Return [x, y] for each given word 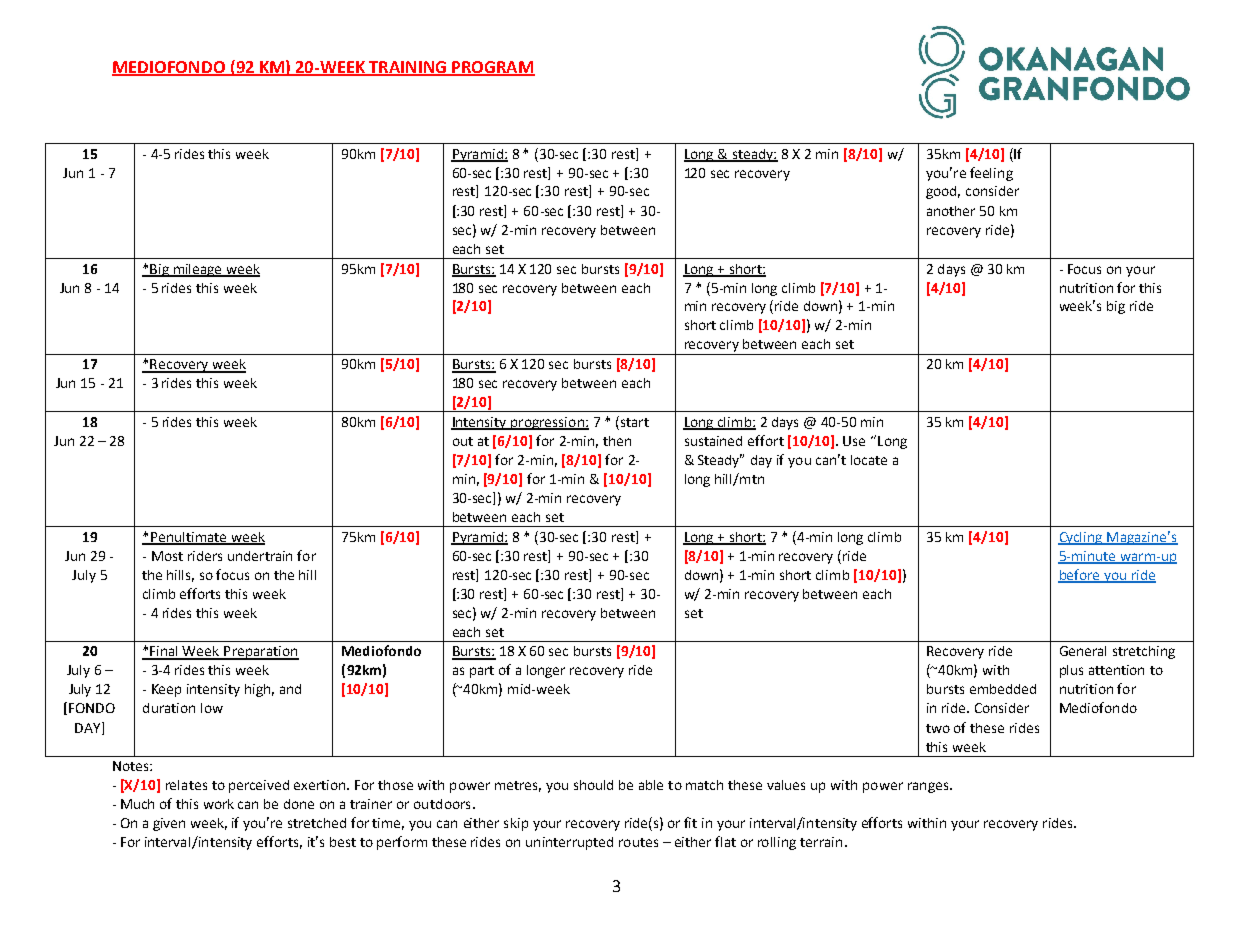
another [951, 211]
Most [167, 556]
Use [854, 441]
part [482, 672]
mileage [198, 270]
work [219, 804]
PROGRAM [492, 68]
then [617, 441]
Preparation [260, 653]
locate [869, 460]
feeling [991, 174]
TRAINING [407, 68]
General [1083, 651]
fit [690, 822]
